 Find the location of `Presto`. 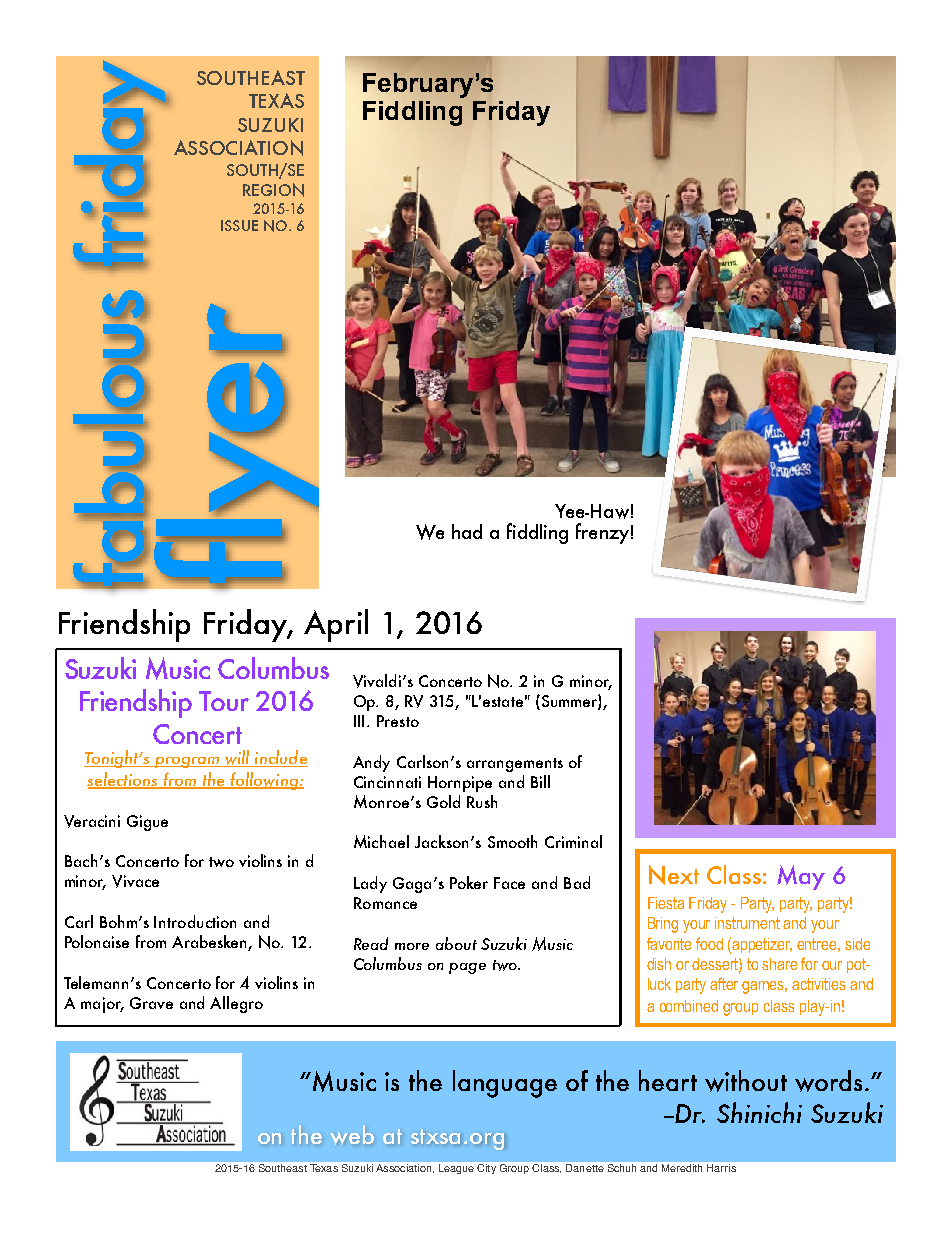

Presto is located at coordinates (398, 721).
